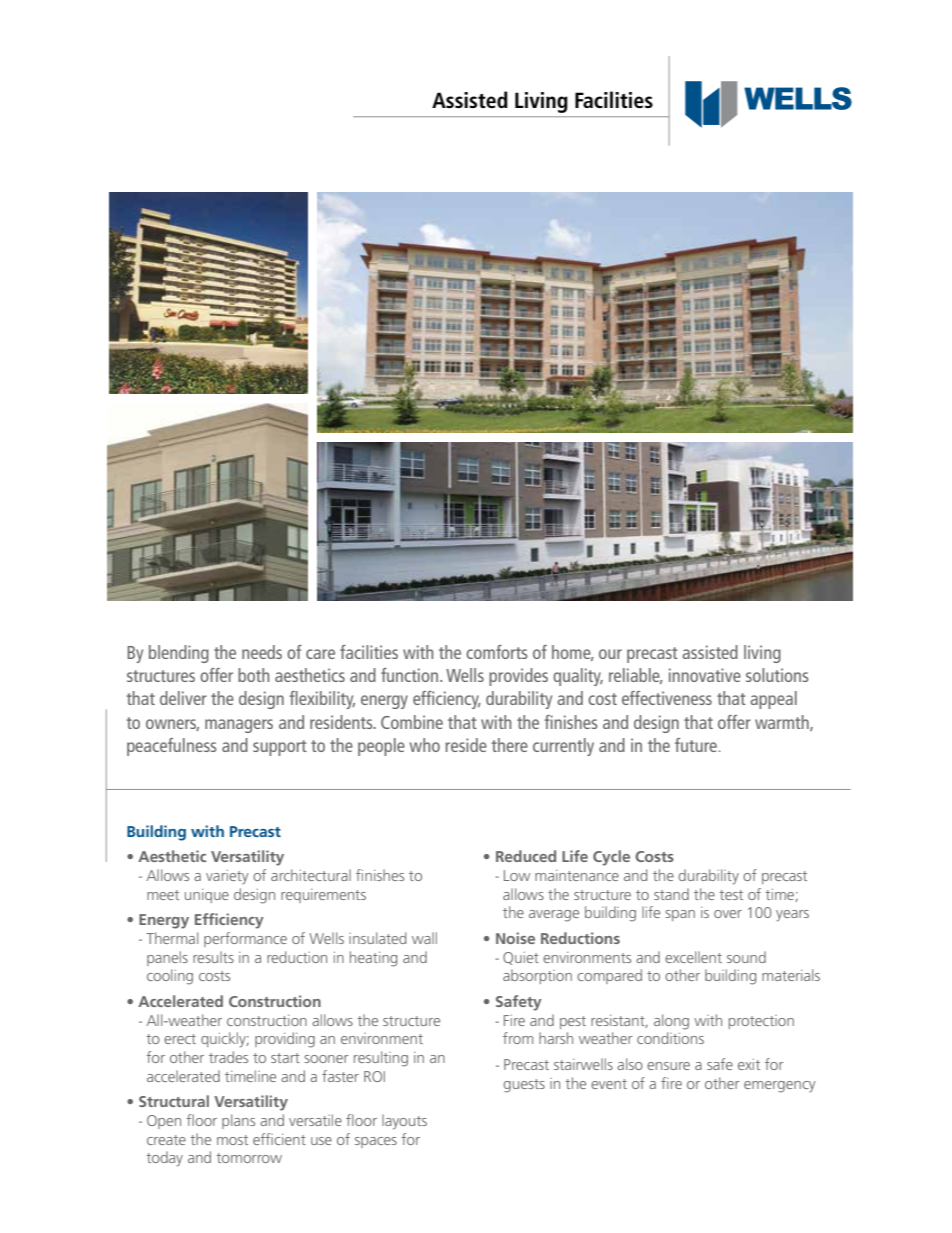 Image resolution: width=952 pixels, height=1233 pixels. I want to click on variety, so click(227, 877).
